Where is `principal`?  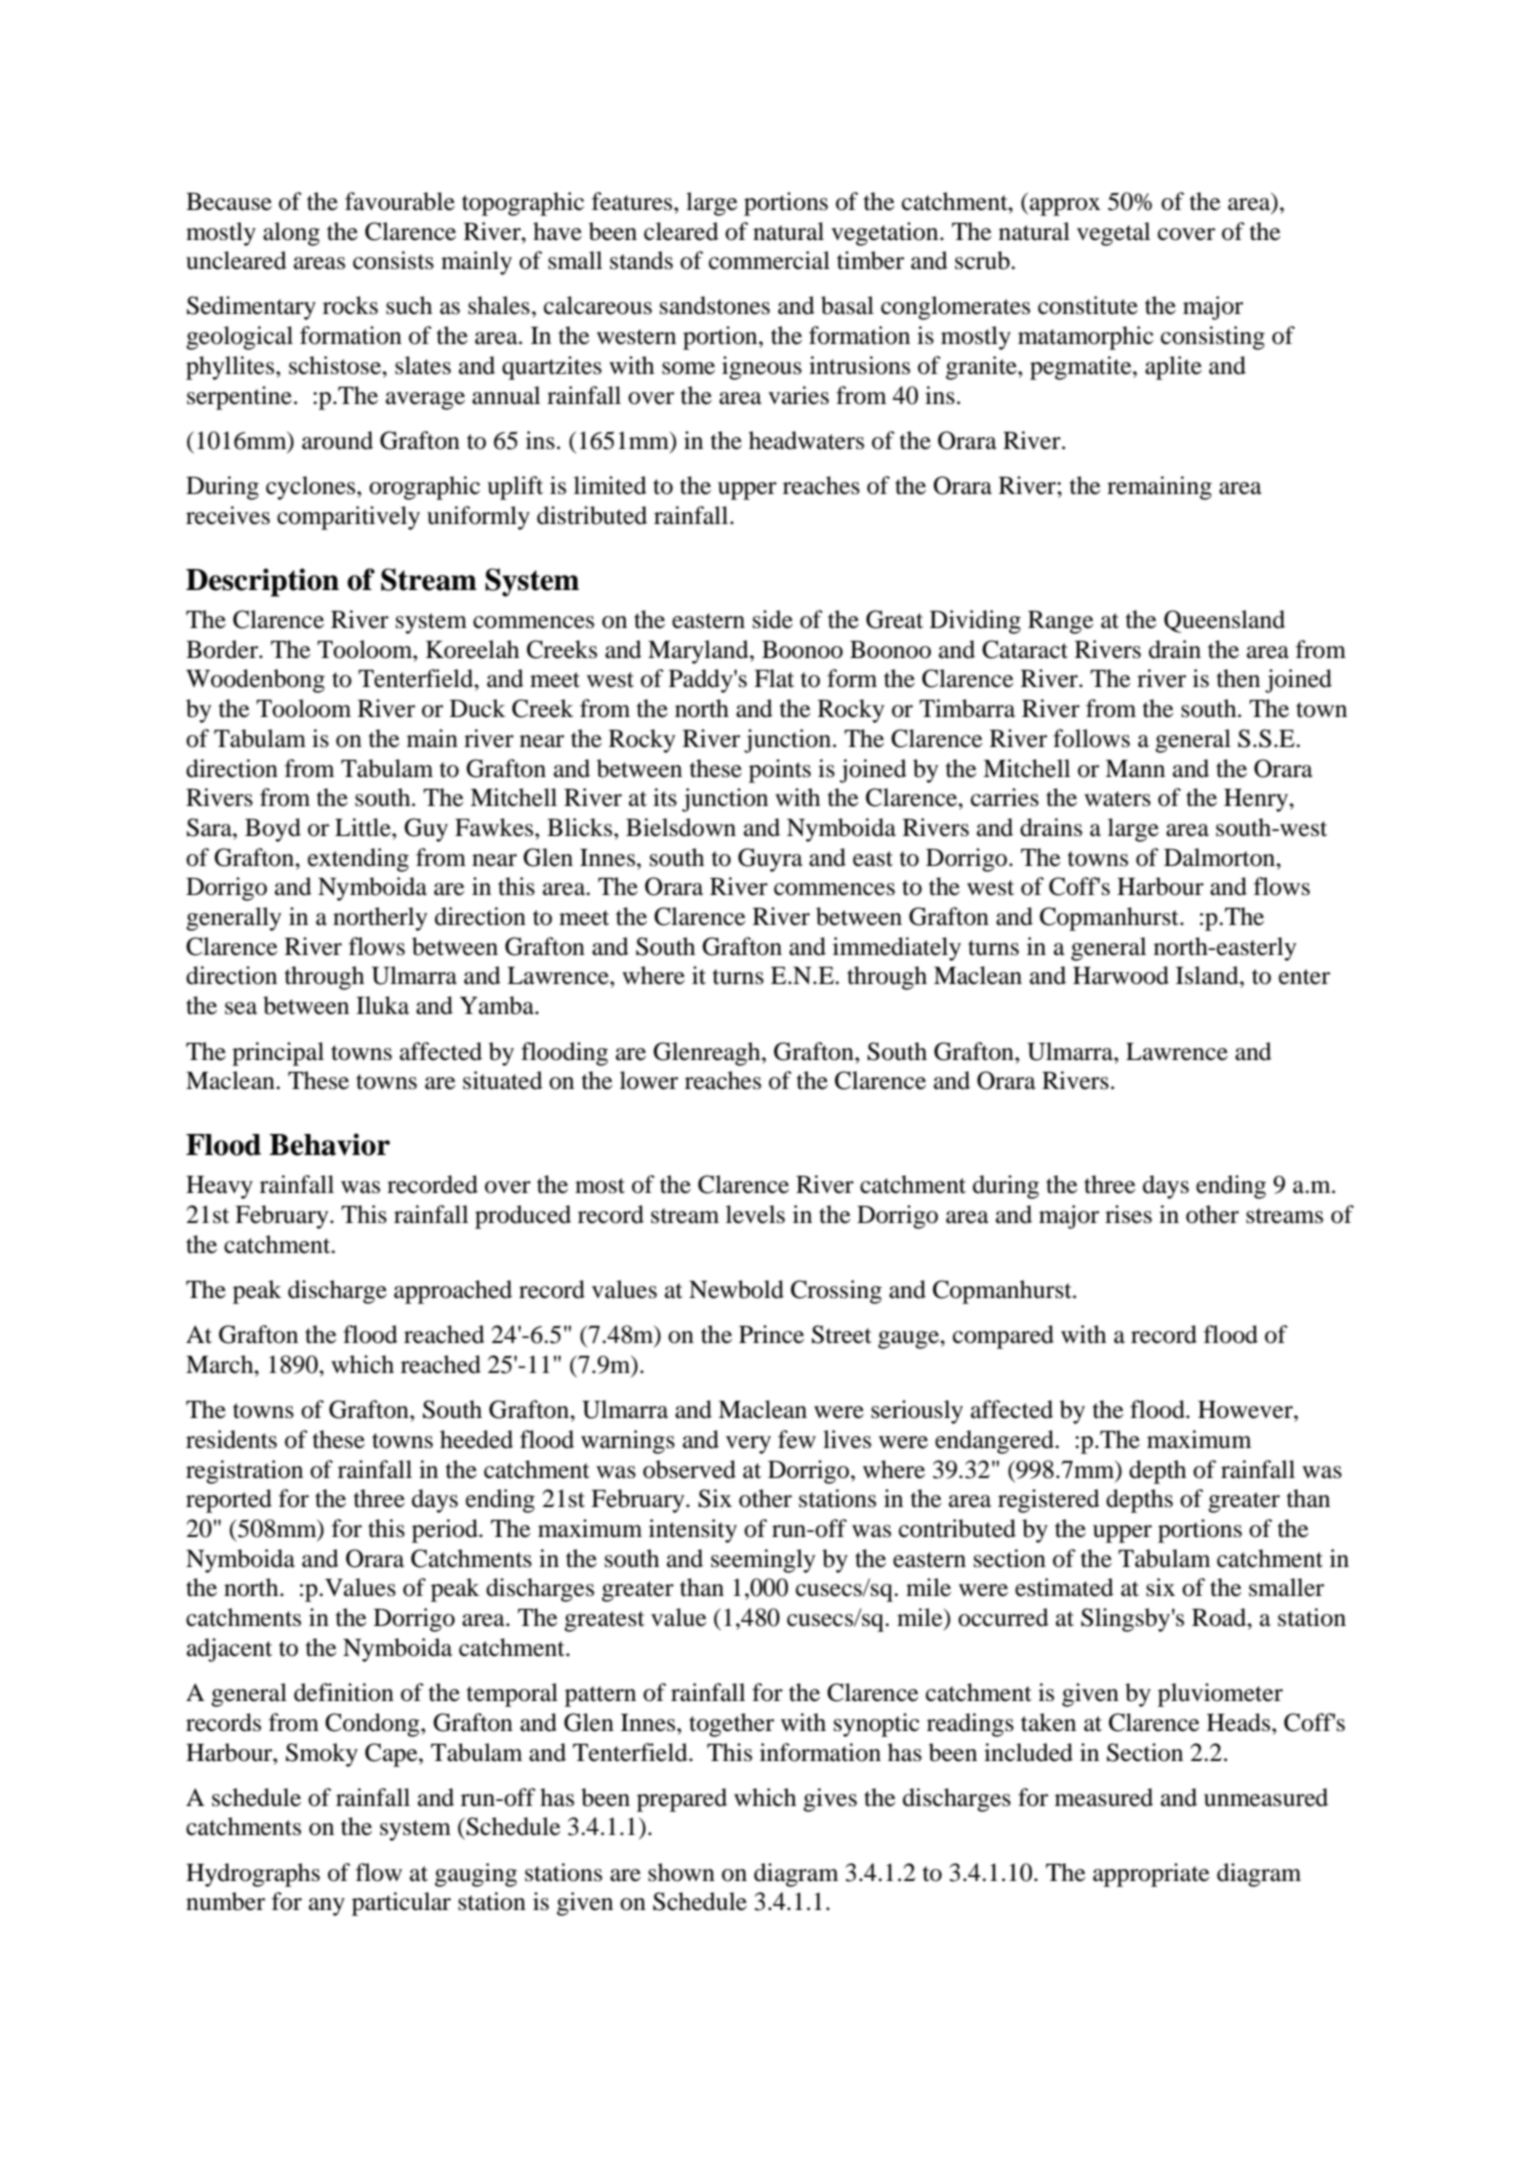
principal is located at coordinates (278, 1054).
